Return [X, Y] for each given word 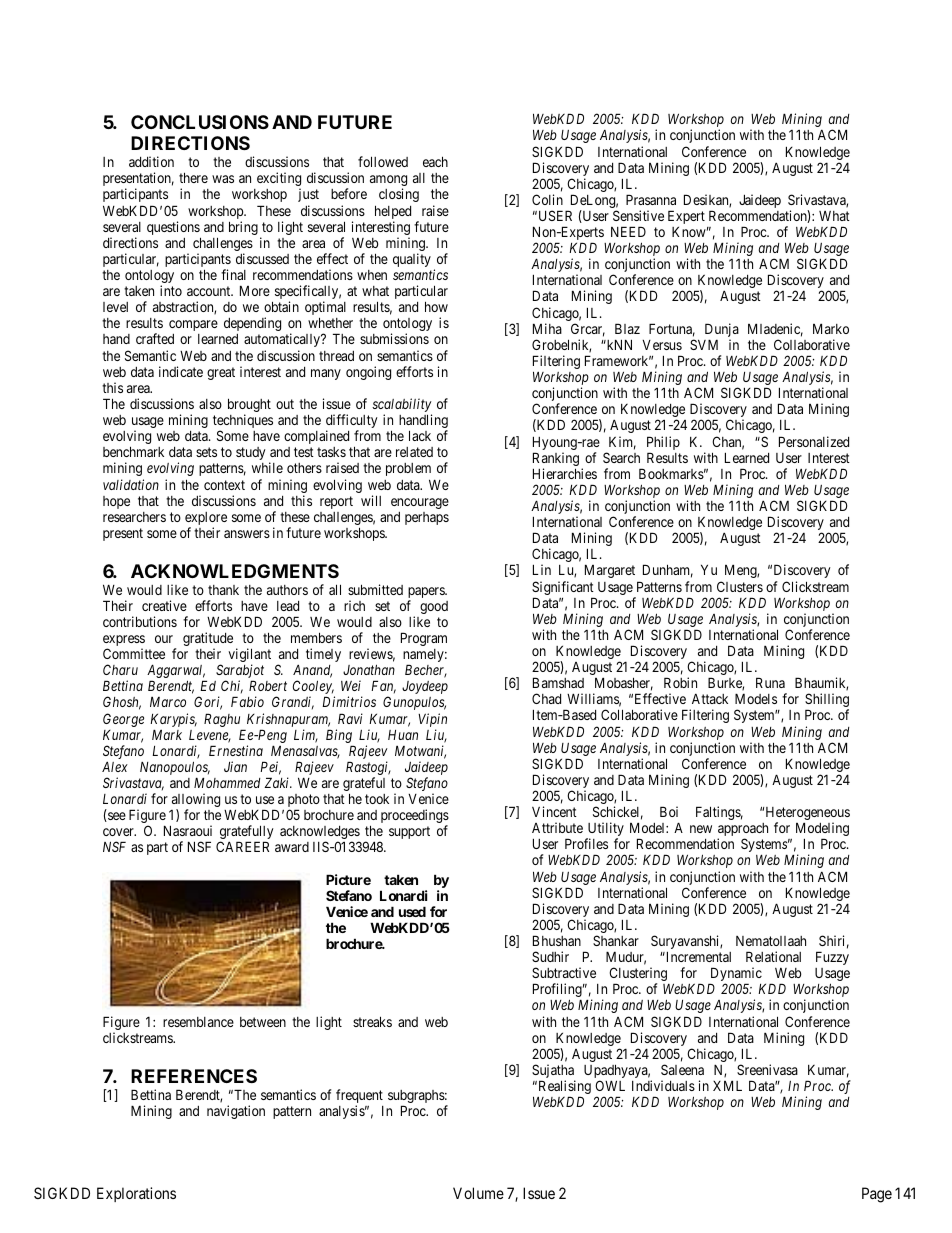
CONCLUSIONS [200, 122]
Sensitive [638, 215]
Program [424, 639]
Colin [547, 199]
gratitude [208, 640]
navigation [236, 1112]
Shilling [827, 701]
